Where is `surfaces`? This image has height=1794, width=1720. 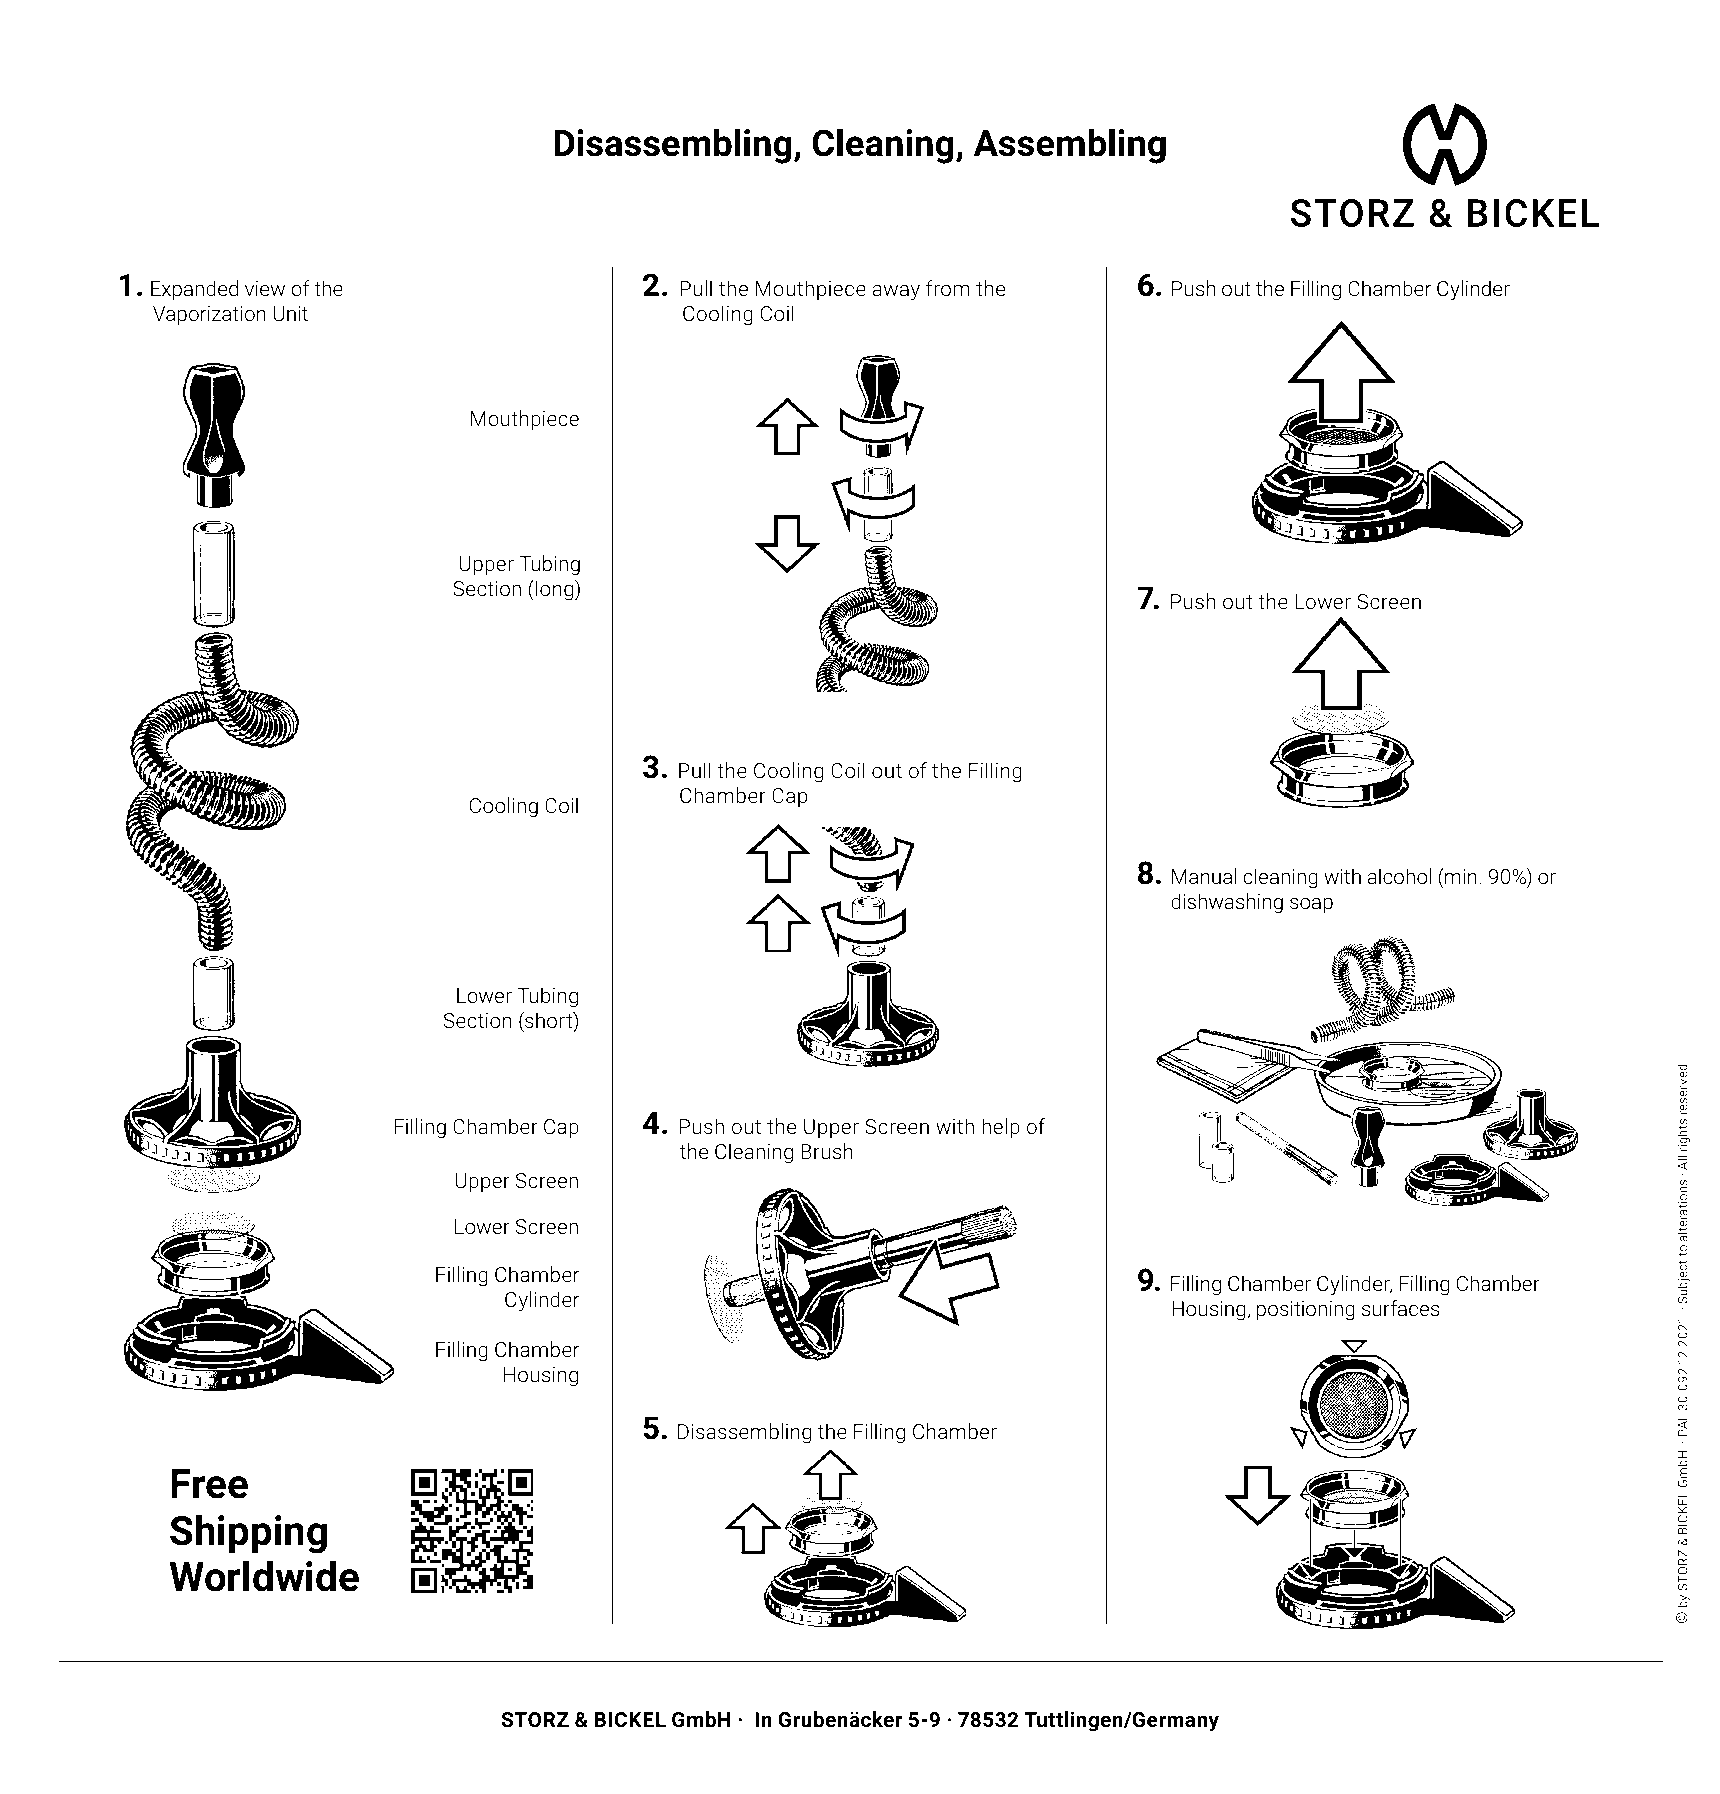 surfaces is located at coordinates (1400, 1308).
